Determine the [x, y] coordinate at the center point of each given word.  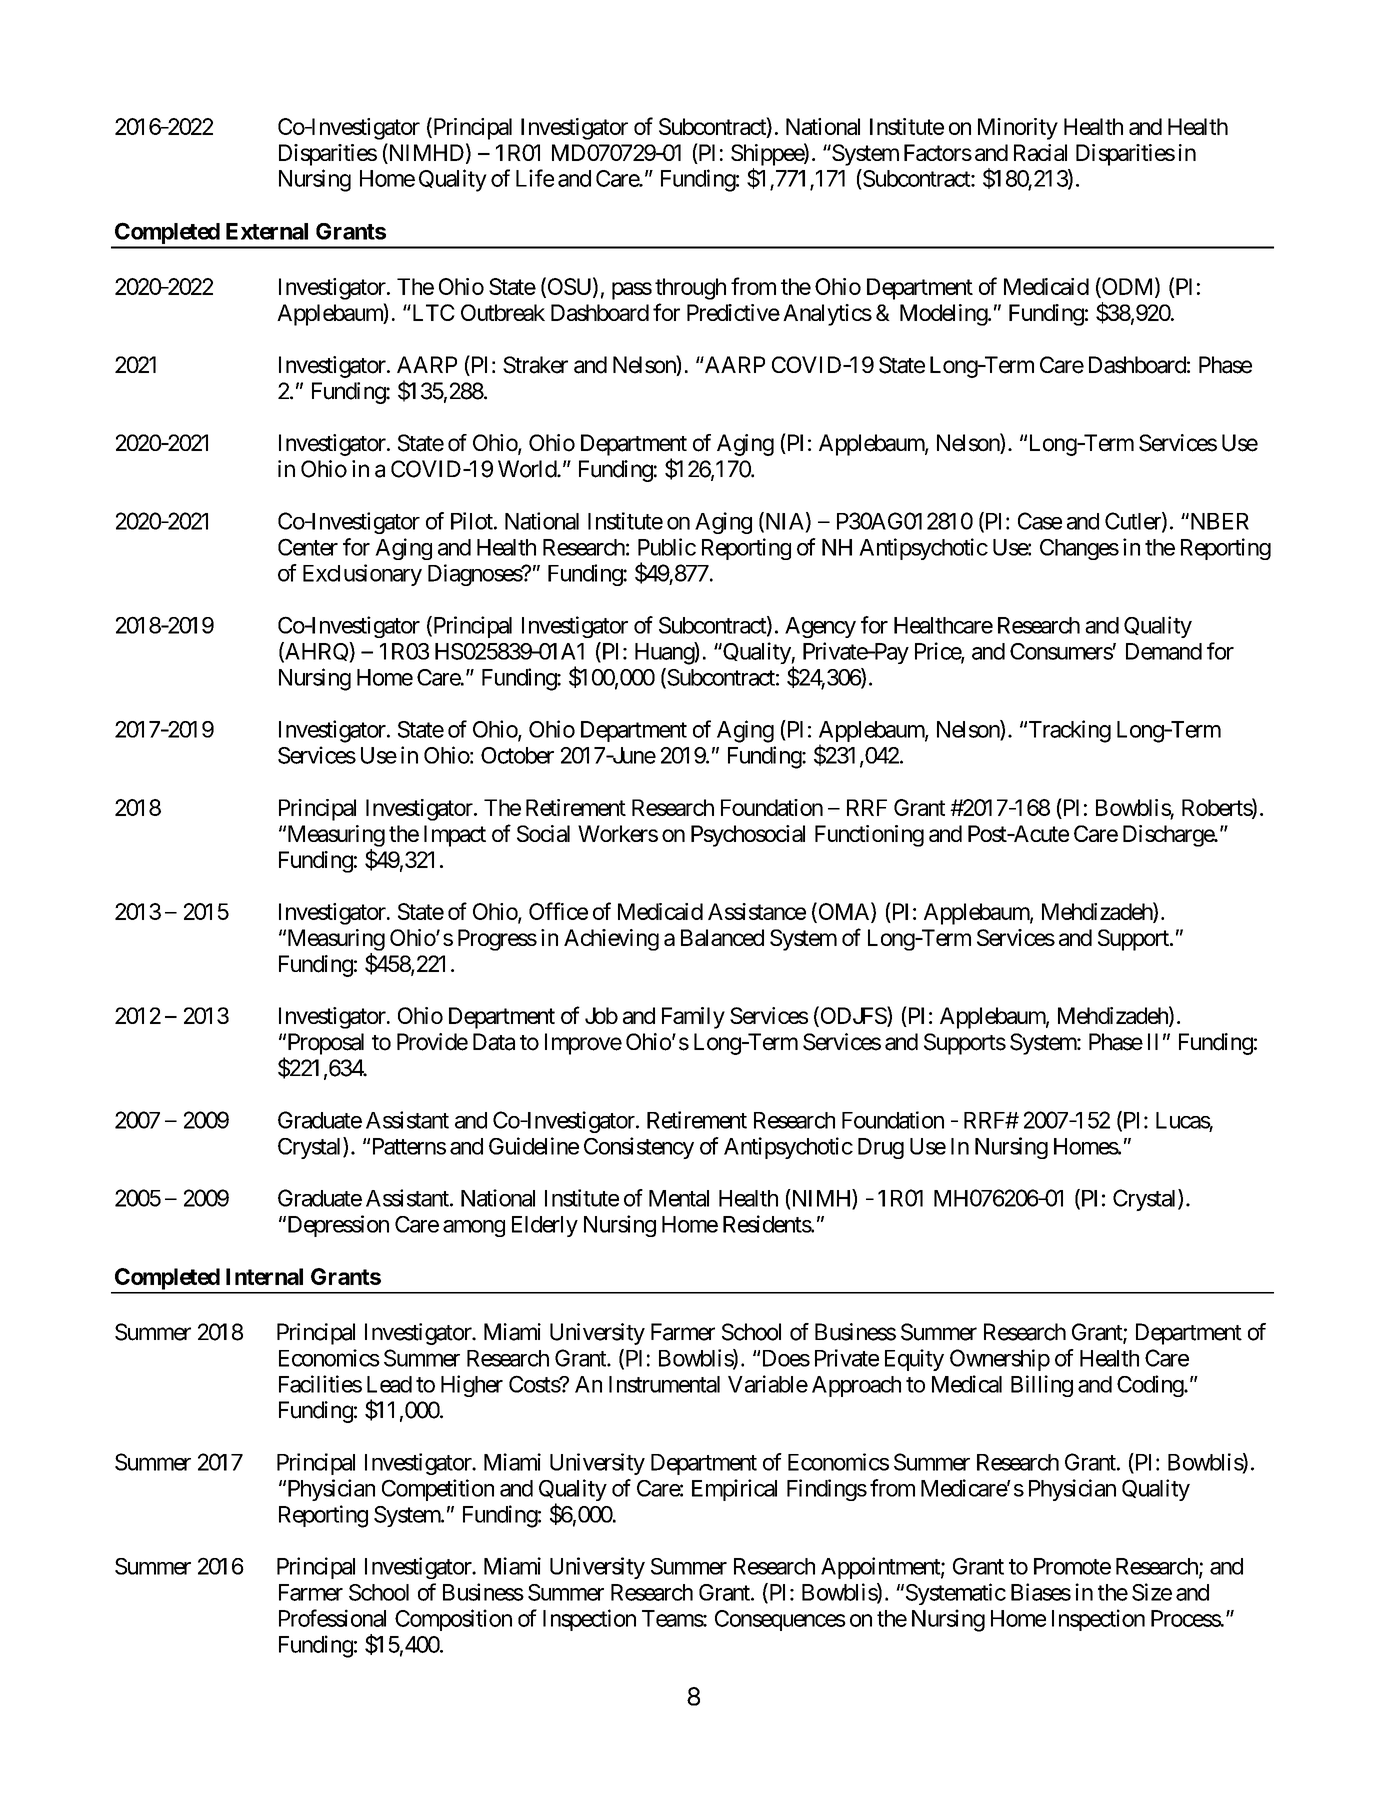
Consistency [639, 1148]
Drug [881, 1148]
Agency [820, 627]
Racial [1040, 152]
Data [494, 1042]
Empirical [734, 1490]
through [690, 289]
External [267, 231]
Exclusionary [362, 575]
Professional [332, 1618]
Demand [1164, 651]
